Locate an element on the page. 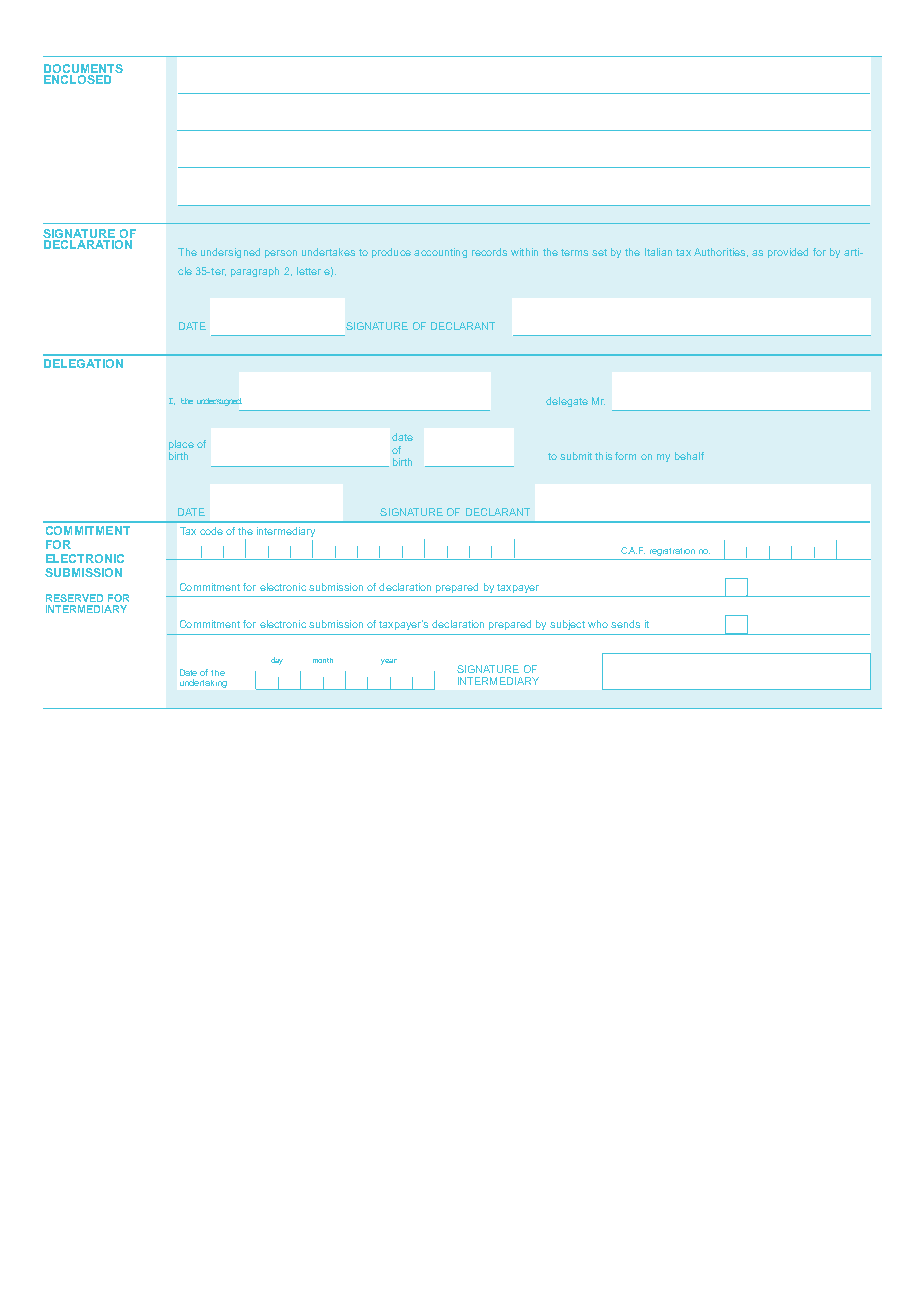 The width and height of the document is (924, 1308). accounting is located at coordinates (440, 253).
